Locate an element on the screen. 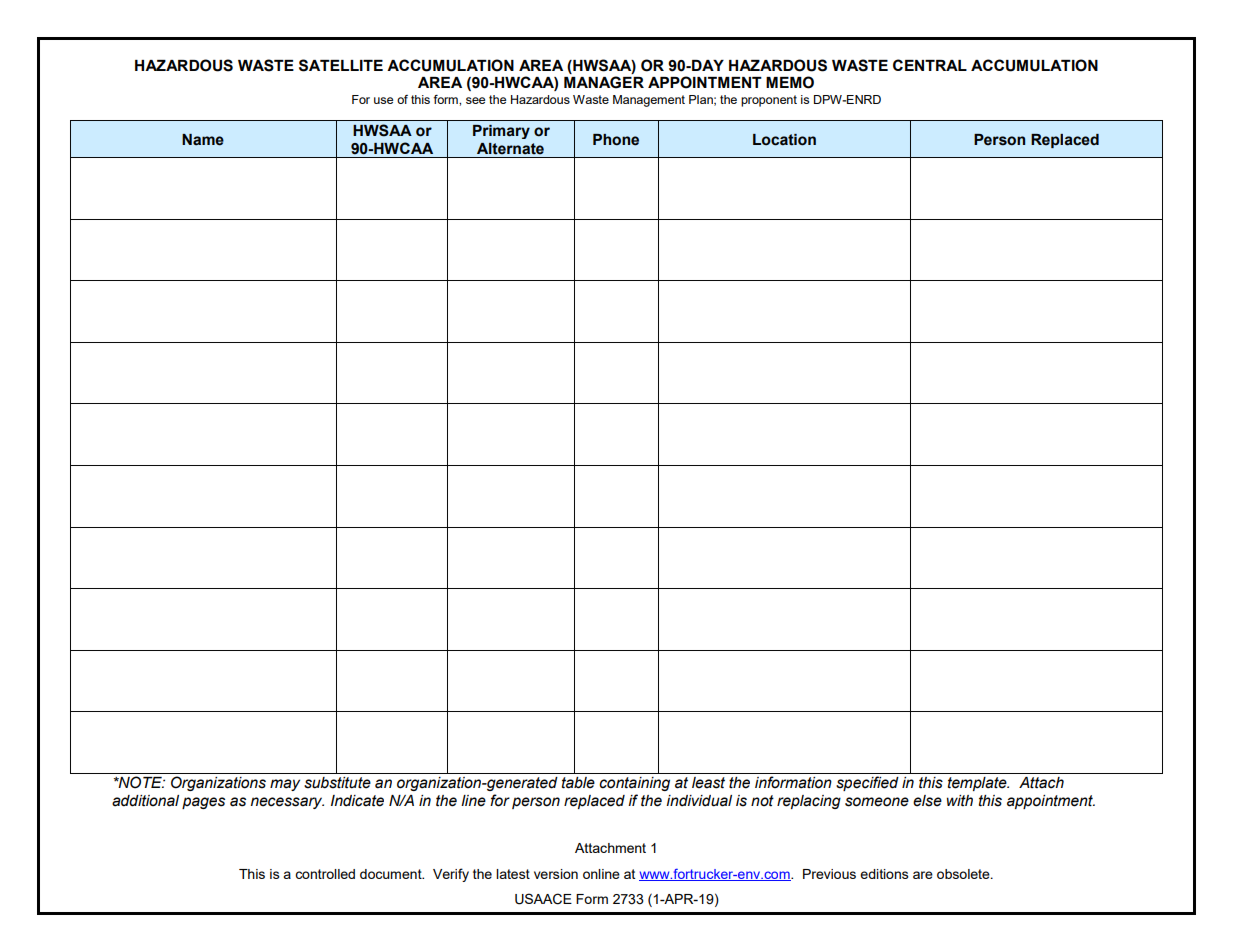  MANAGER is located at coordinates (604, 82).
